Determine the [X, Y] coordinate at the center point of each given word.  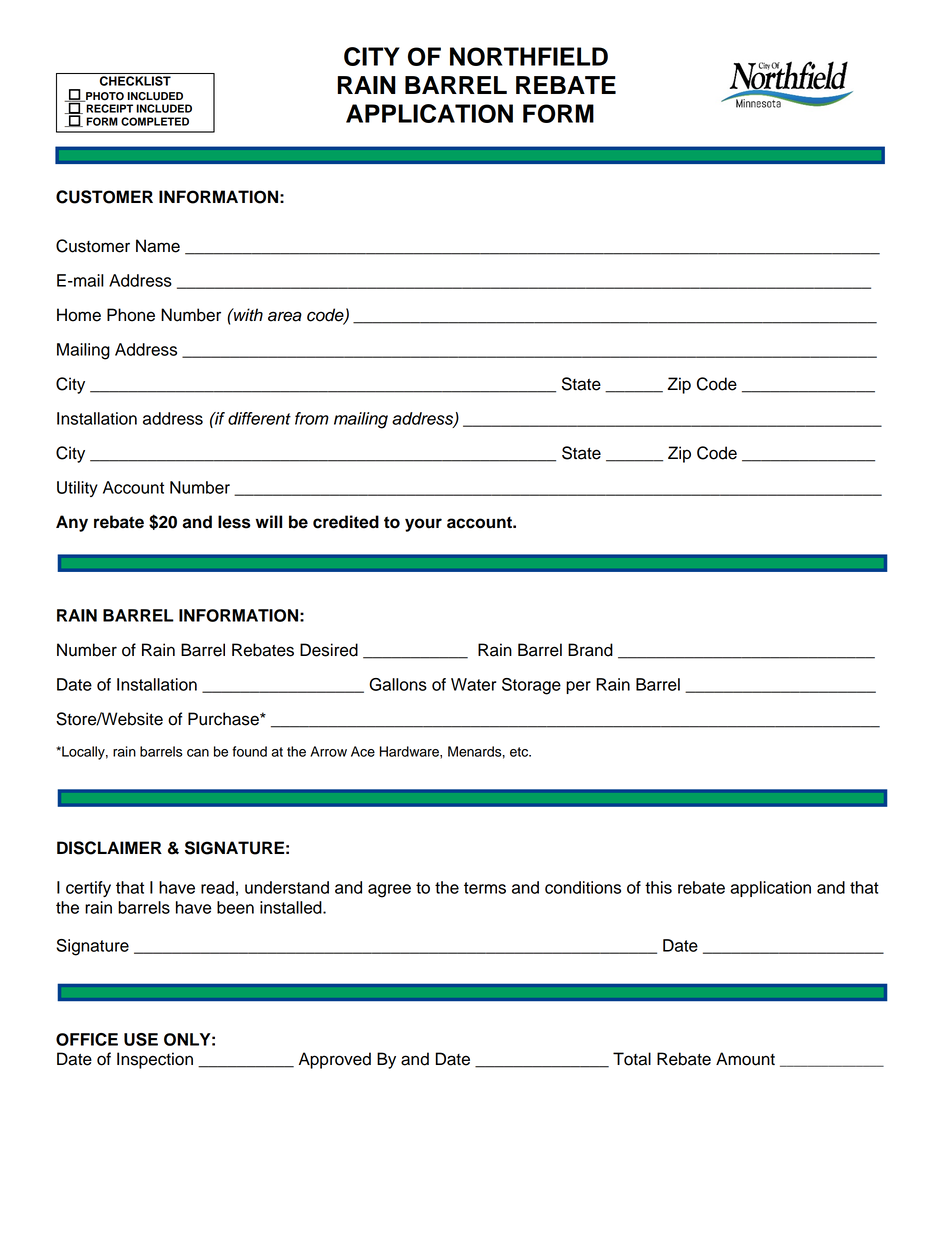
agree [389, 891]
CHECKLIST [135, 81]
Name [158, 246]
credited [346, 522]
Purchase [224, 719]
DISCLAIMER [109, 848]
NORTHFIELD [529, 56]
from [312, 418]
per [578, 687]
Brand [590, 650]
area [285, 316]
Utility [77, 489]
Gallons [398, 684]
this [658, 887]
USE [141, 1039]
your [423, 525]
